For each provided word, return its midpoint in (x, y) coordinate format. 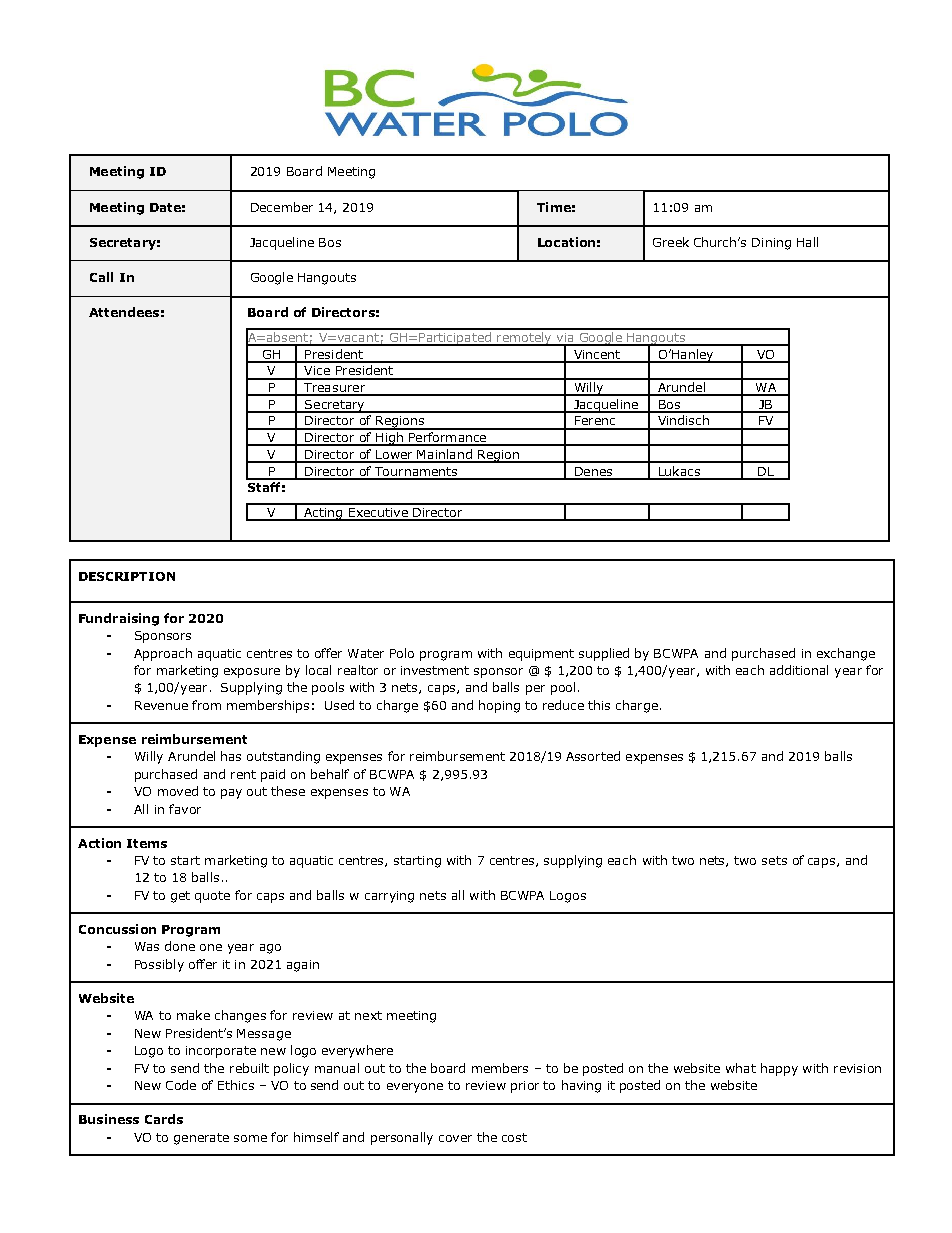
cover (455, 1138)
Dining (771, 244)
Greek (671, 242)
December (282, 207)
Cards (164, 1119)
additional (799, 670)
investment (435, 670)
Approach (163, 654)
